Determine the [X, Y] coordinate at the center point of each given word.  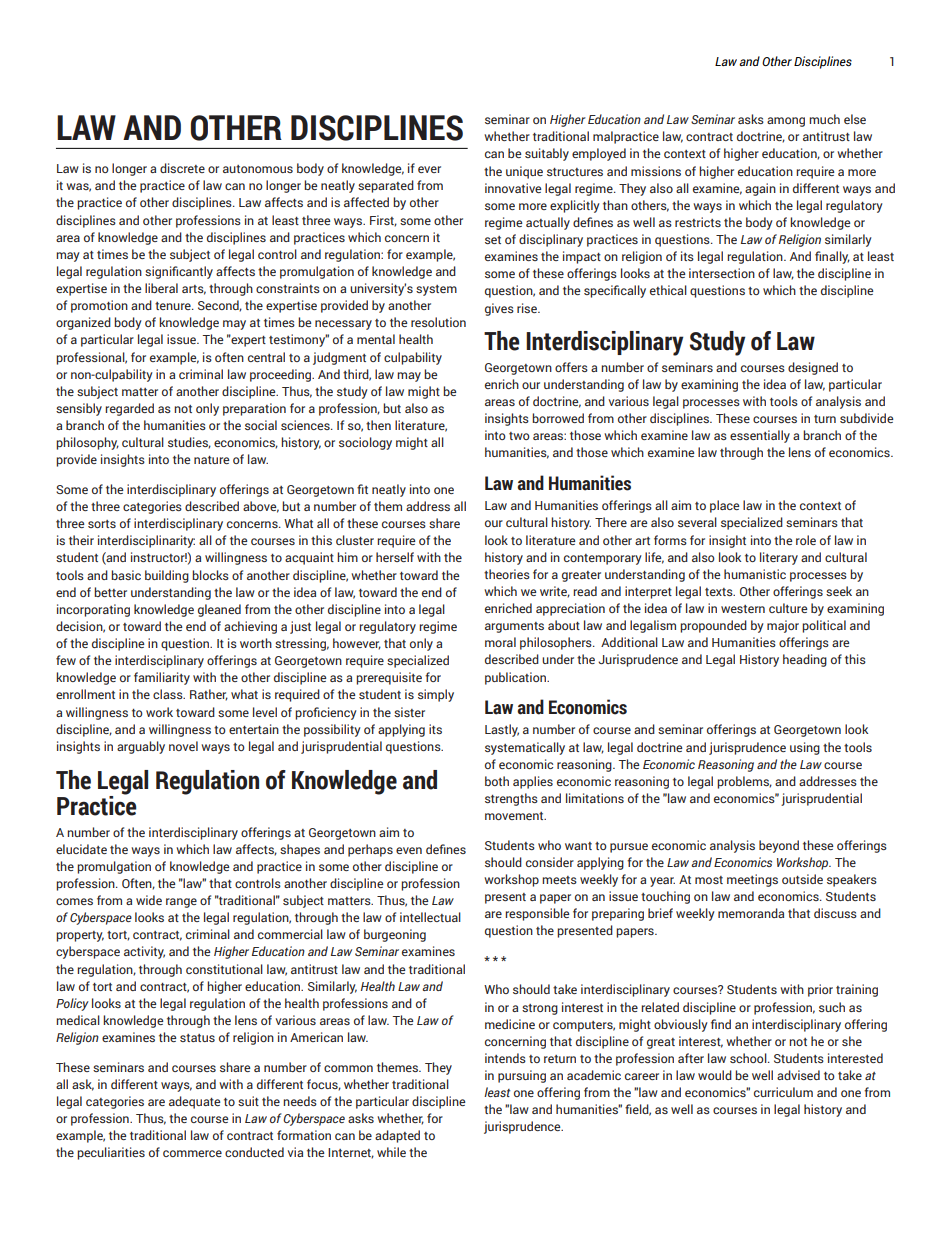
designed [813, 368]
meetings [752, 880]
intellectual [430, 917]
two [519, 436]
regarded [129, 409]
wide [149, 900]
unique [524, 172]
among [786, 122]
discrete [182, 168]
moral [500, 642]
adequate [194, 1102]
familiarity [162, 678]
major [783, 626]
